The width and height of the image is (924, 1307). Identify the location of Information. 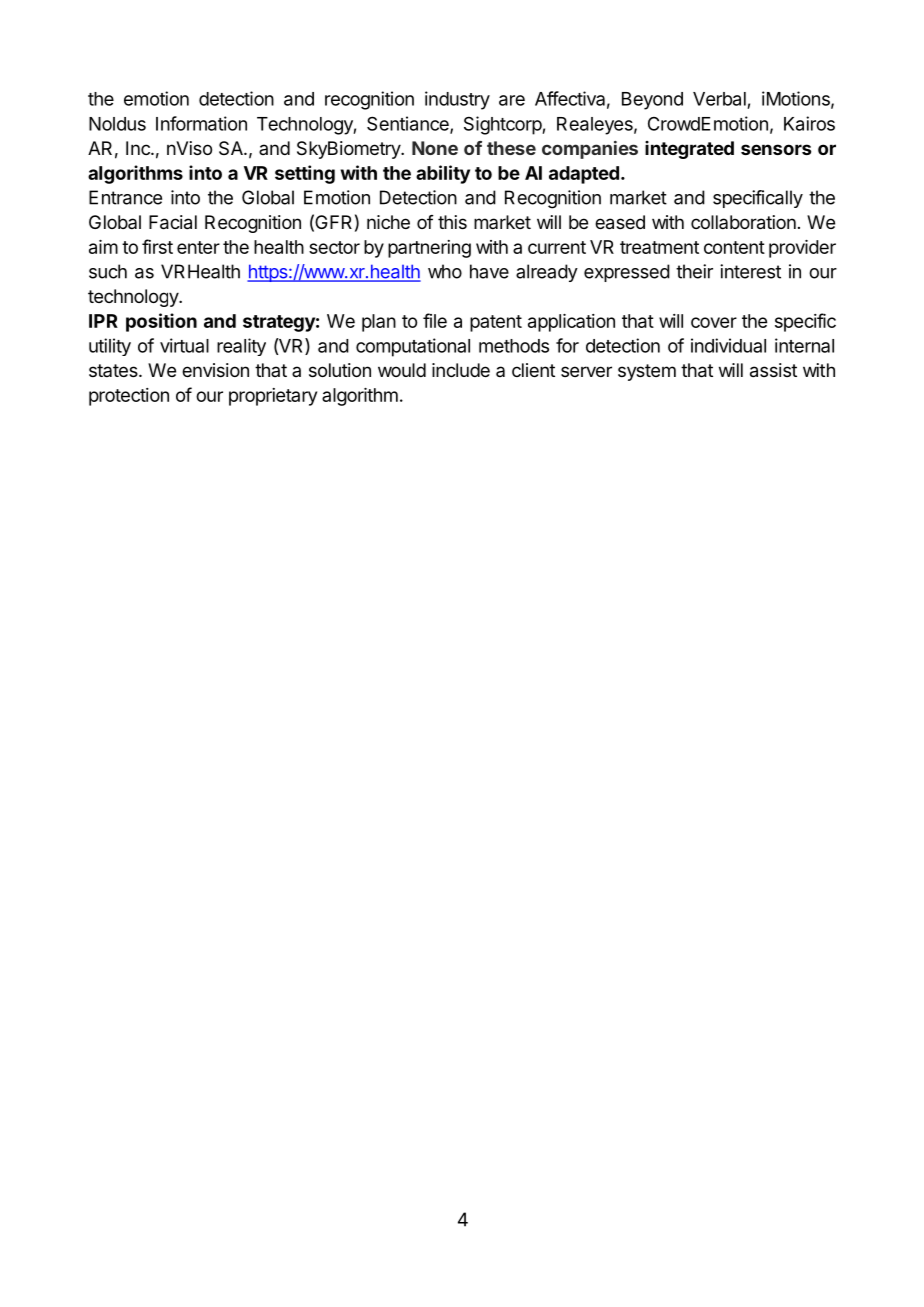
(201, 123).
